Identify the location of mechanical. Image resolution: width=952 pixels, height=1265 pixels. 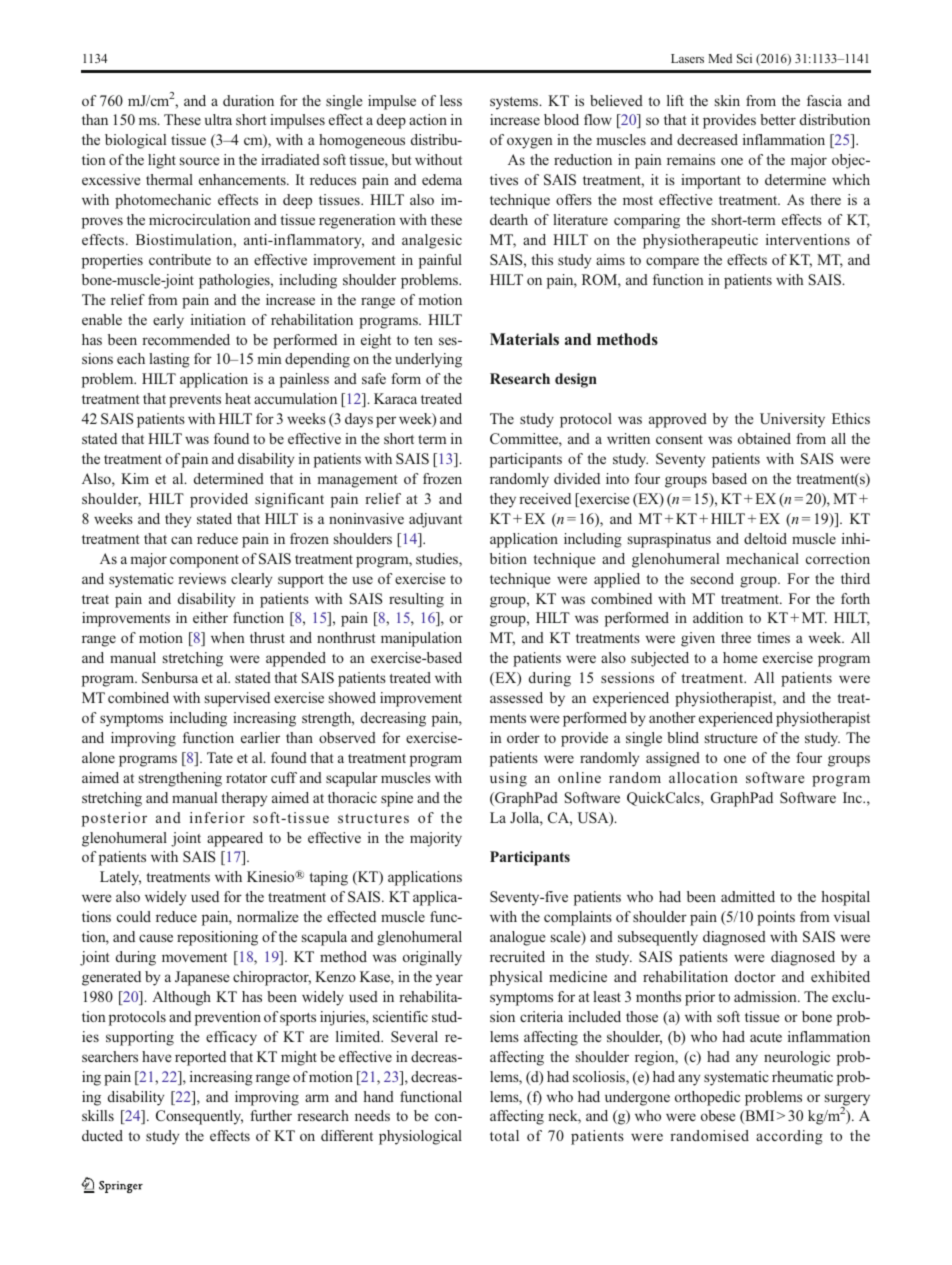
(762, 558).
